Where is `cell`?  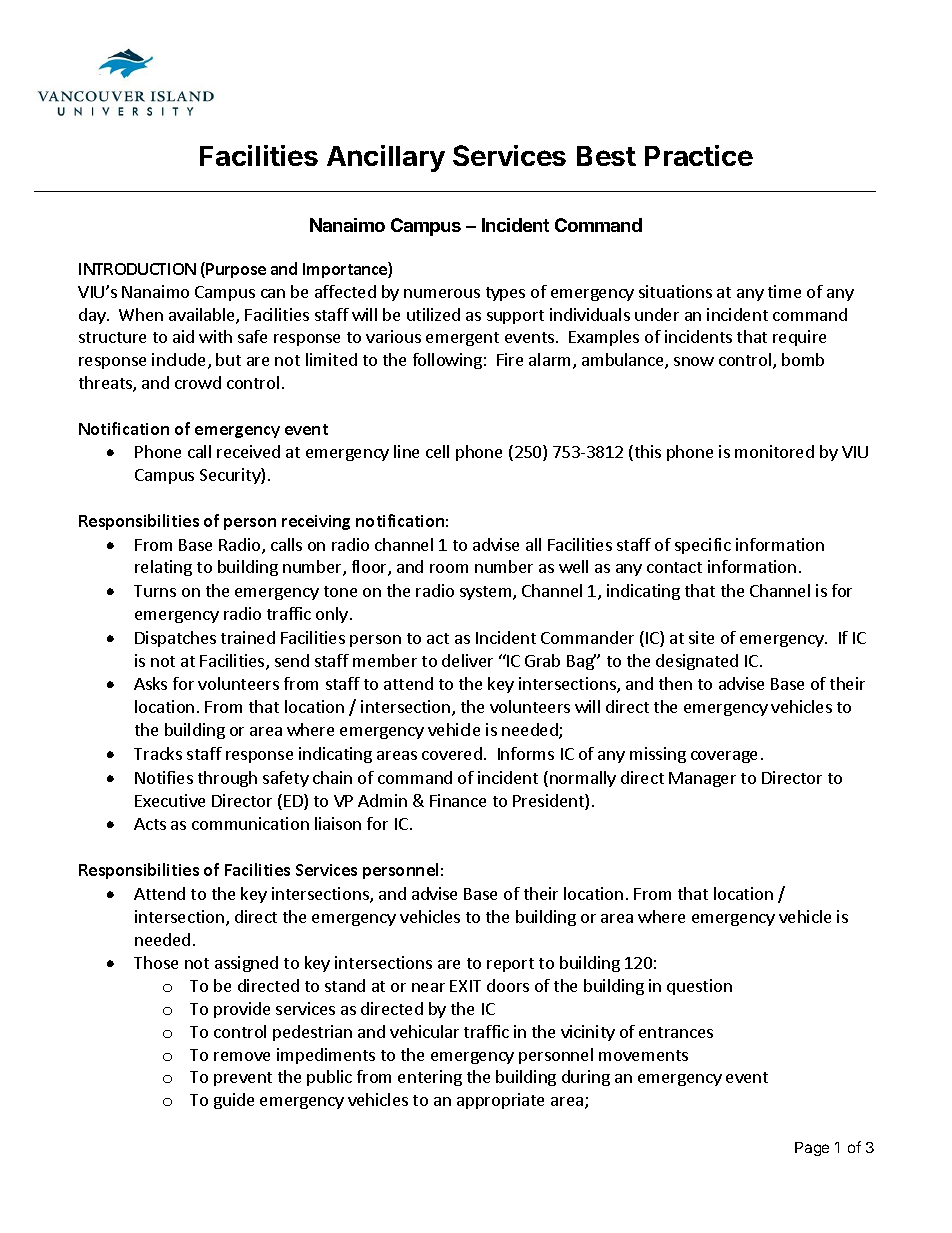 cell is located at coordinates (437, 451).
